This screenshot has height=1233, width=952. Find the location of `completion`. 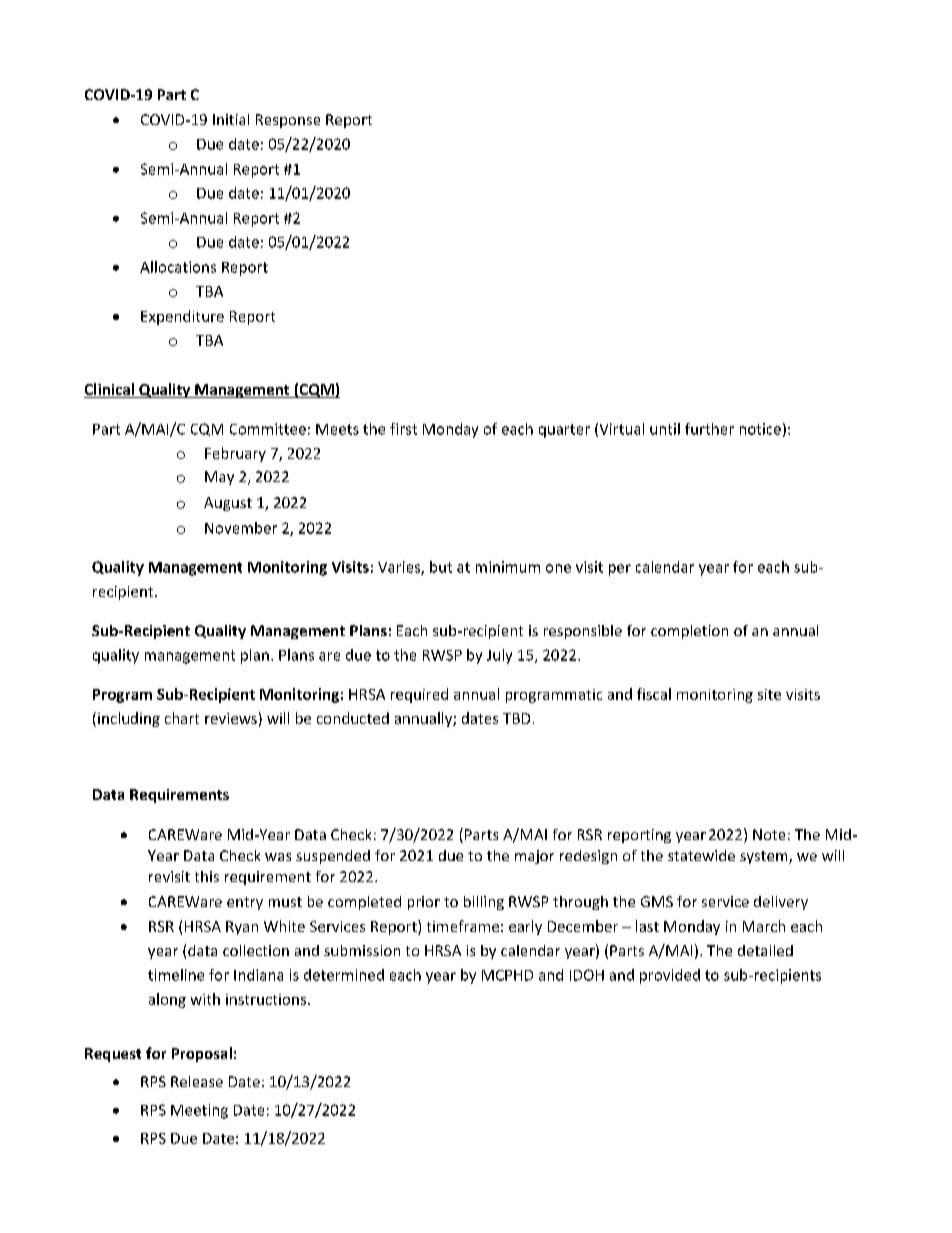

completion is located at coordinates (689, 632).
